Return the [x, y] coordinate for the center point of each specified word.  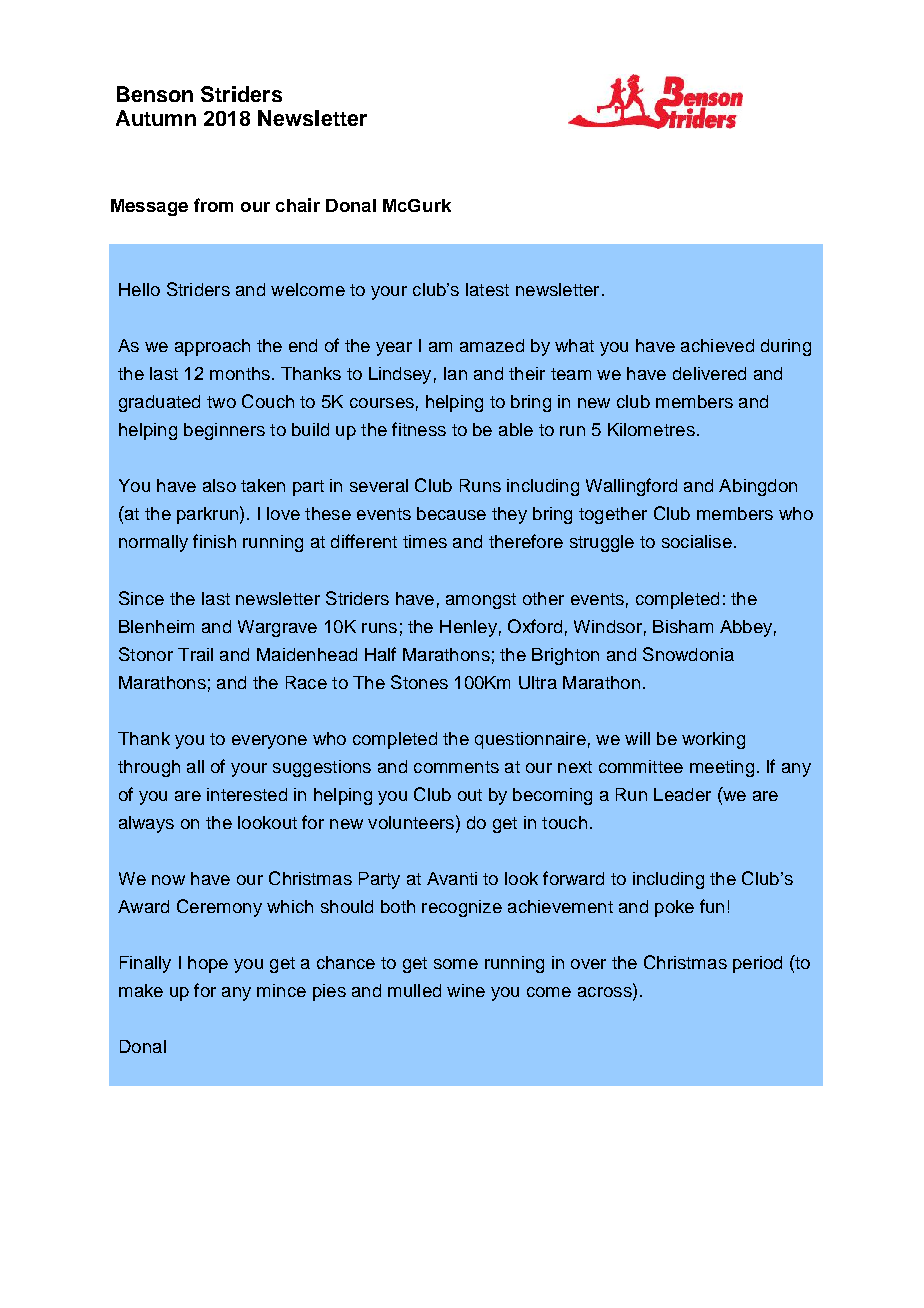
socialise [697, 541]
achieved [717, 345]
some [456, 964]
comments [456, 767]
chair [298, 205]
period [757, 964]
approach [212, 347]
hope [208, 964]
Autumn [156, 118]
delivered [709, 373]
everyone [269, 742]
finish [214, 541]
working [713, 740]
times [425, 541]
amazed [492, 345]
